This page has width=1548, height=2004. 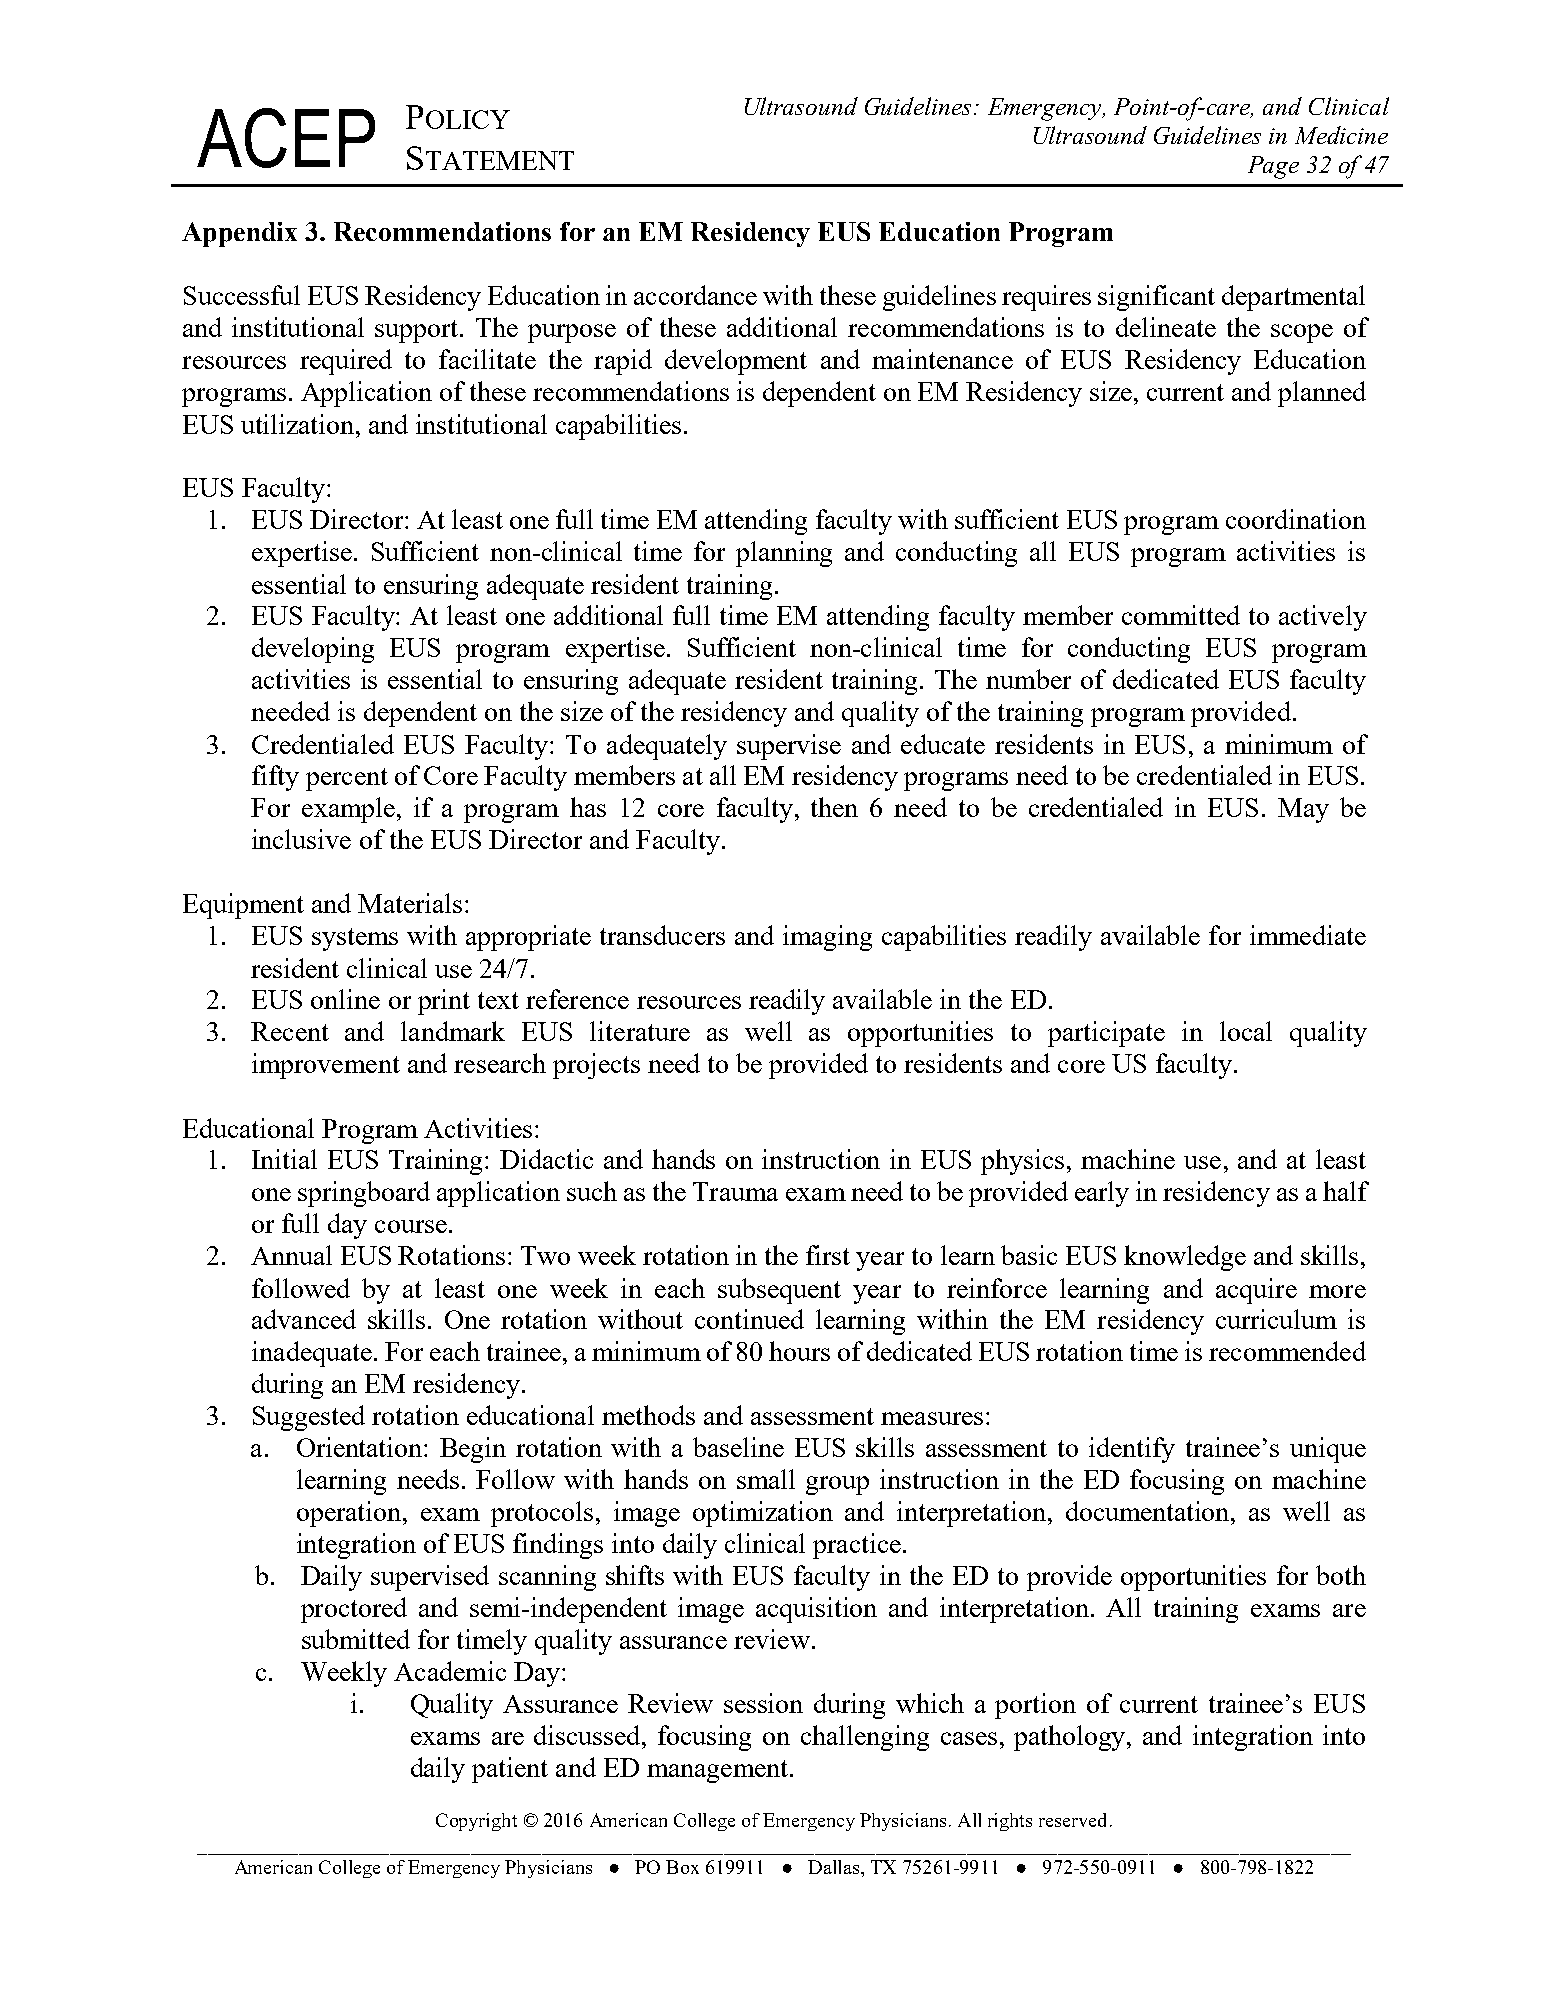 What do you see at coordinates (834, 807) in the page?
I see `then` at bounding box center [834, 807].
